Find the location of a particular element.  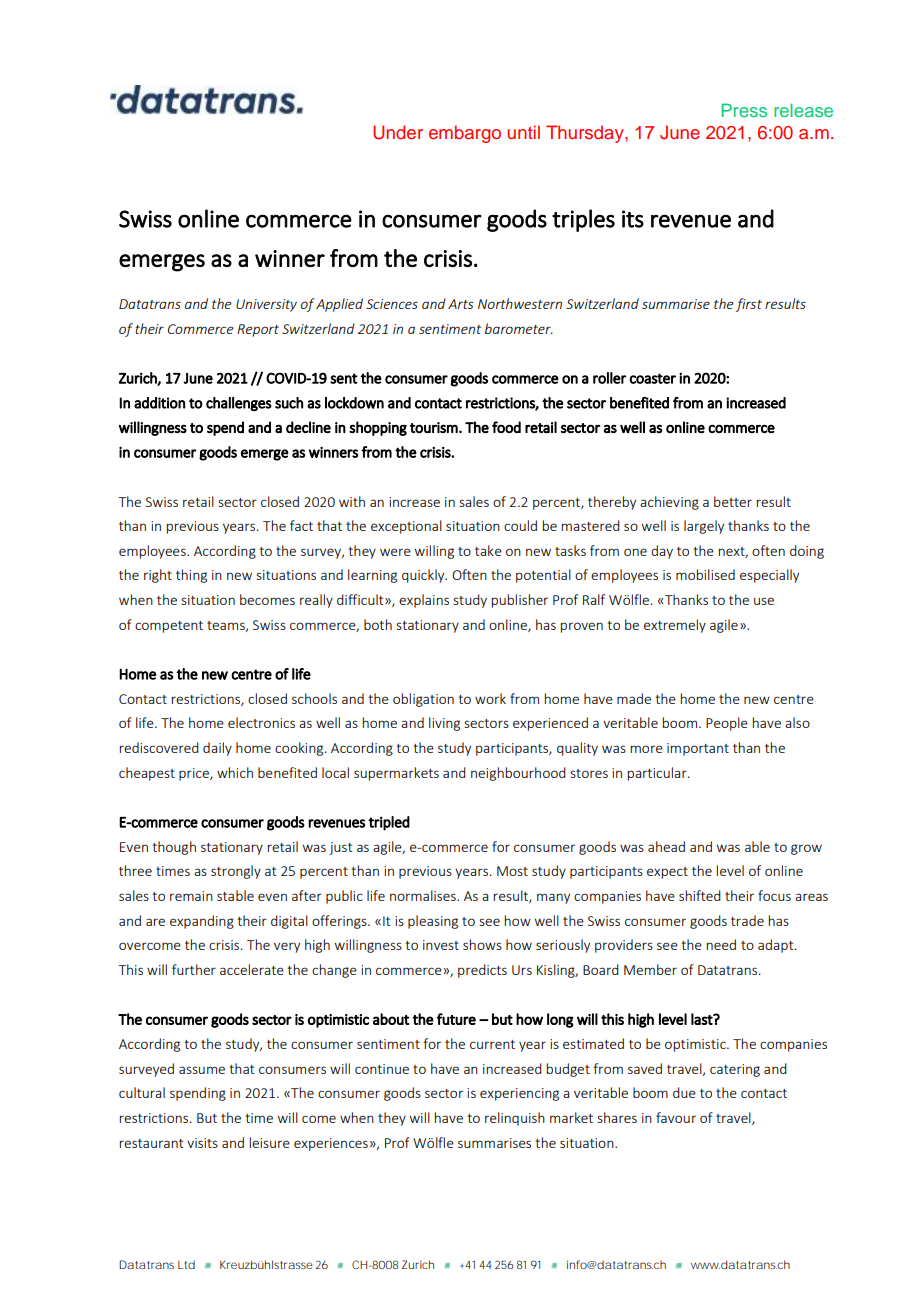

could is located at coordinates (520, 525).
